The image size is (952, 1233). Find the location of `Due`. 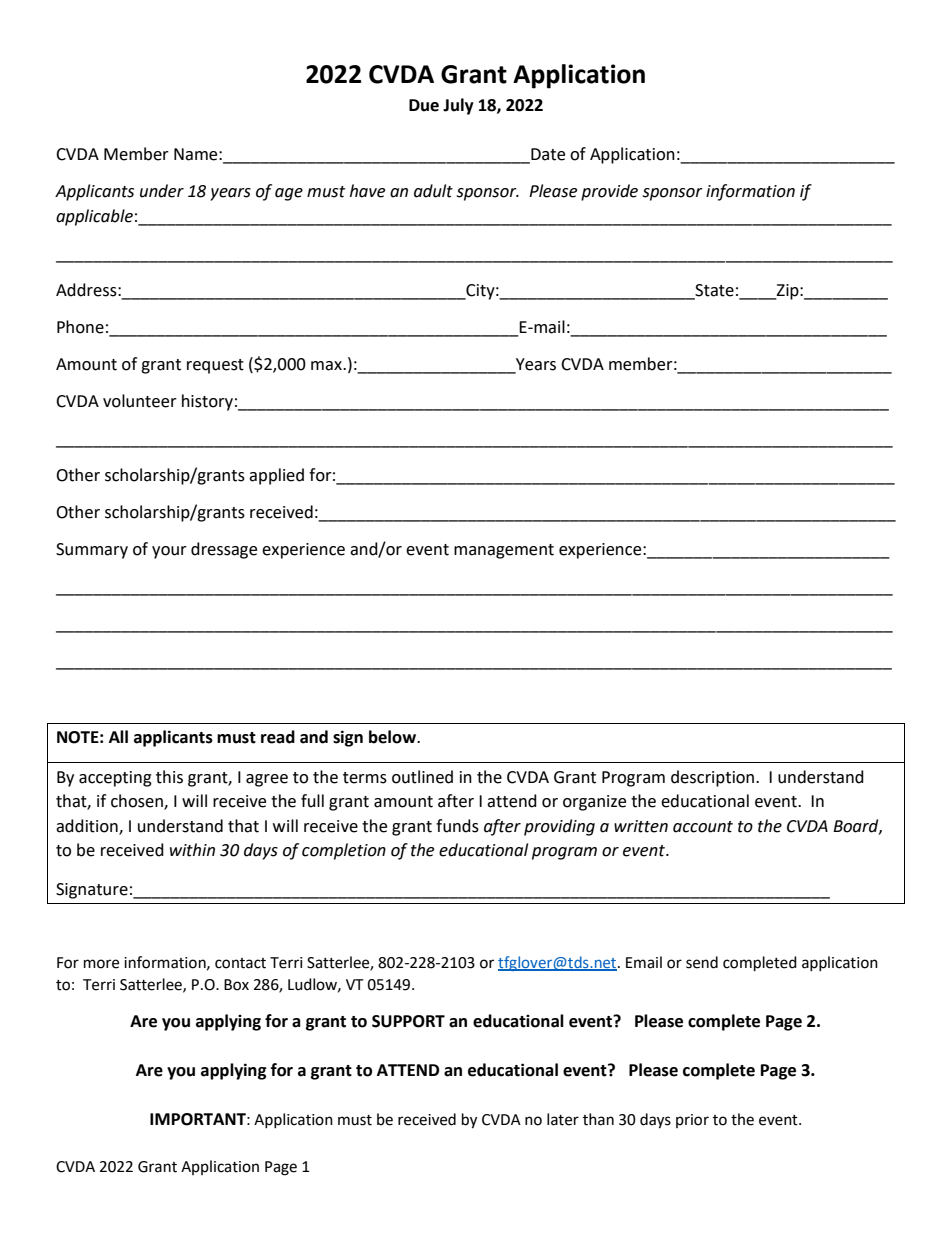

Due is located at coordinates (424, 105).
